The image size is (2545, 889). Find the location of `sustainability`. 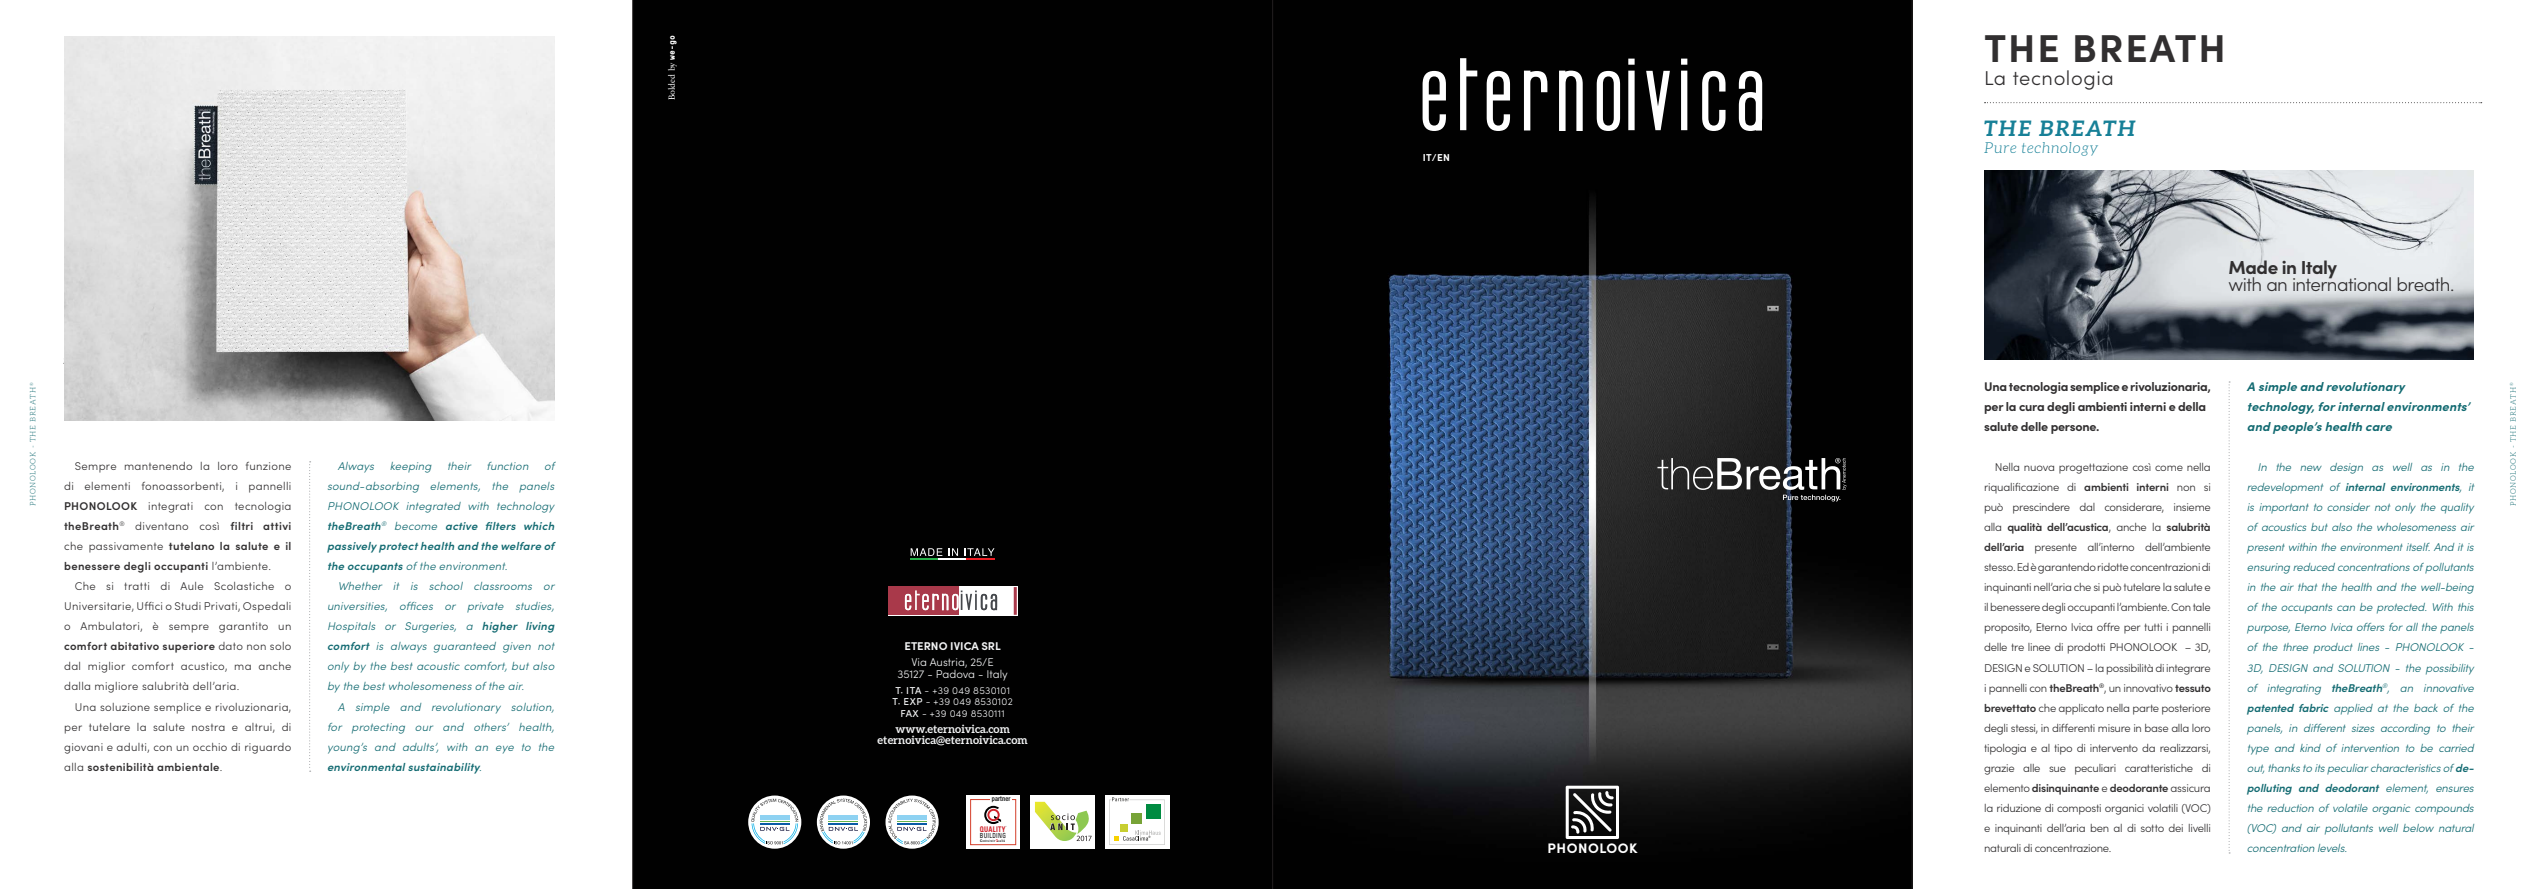

sustainability is located at coordinates (444, 768).
